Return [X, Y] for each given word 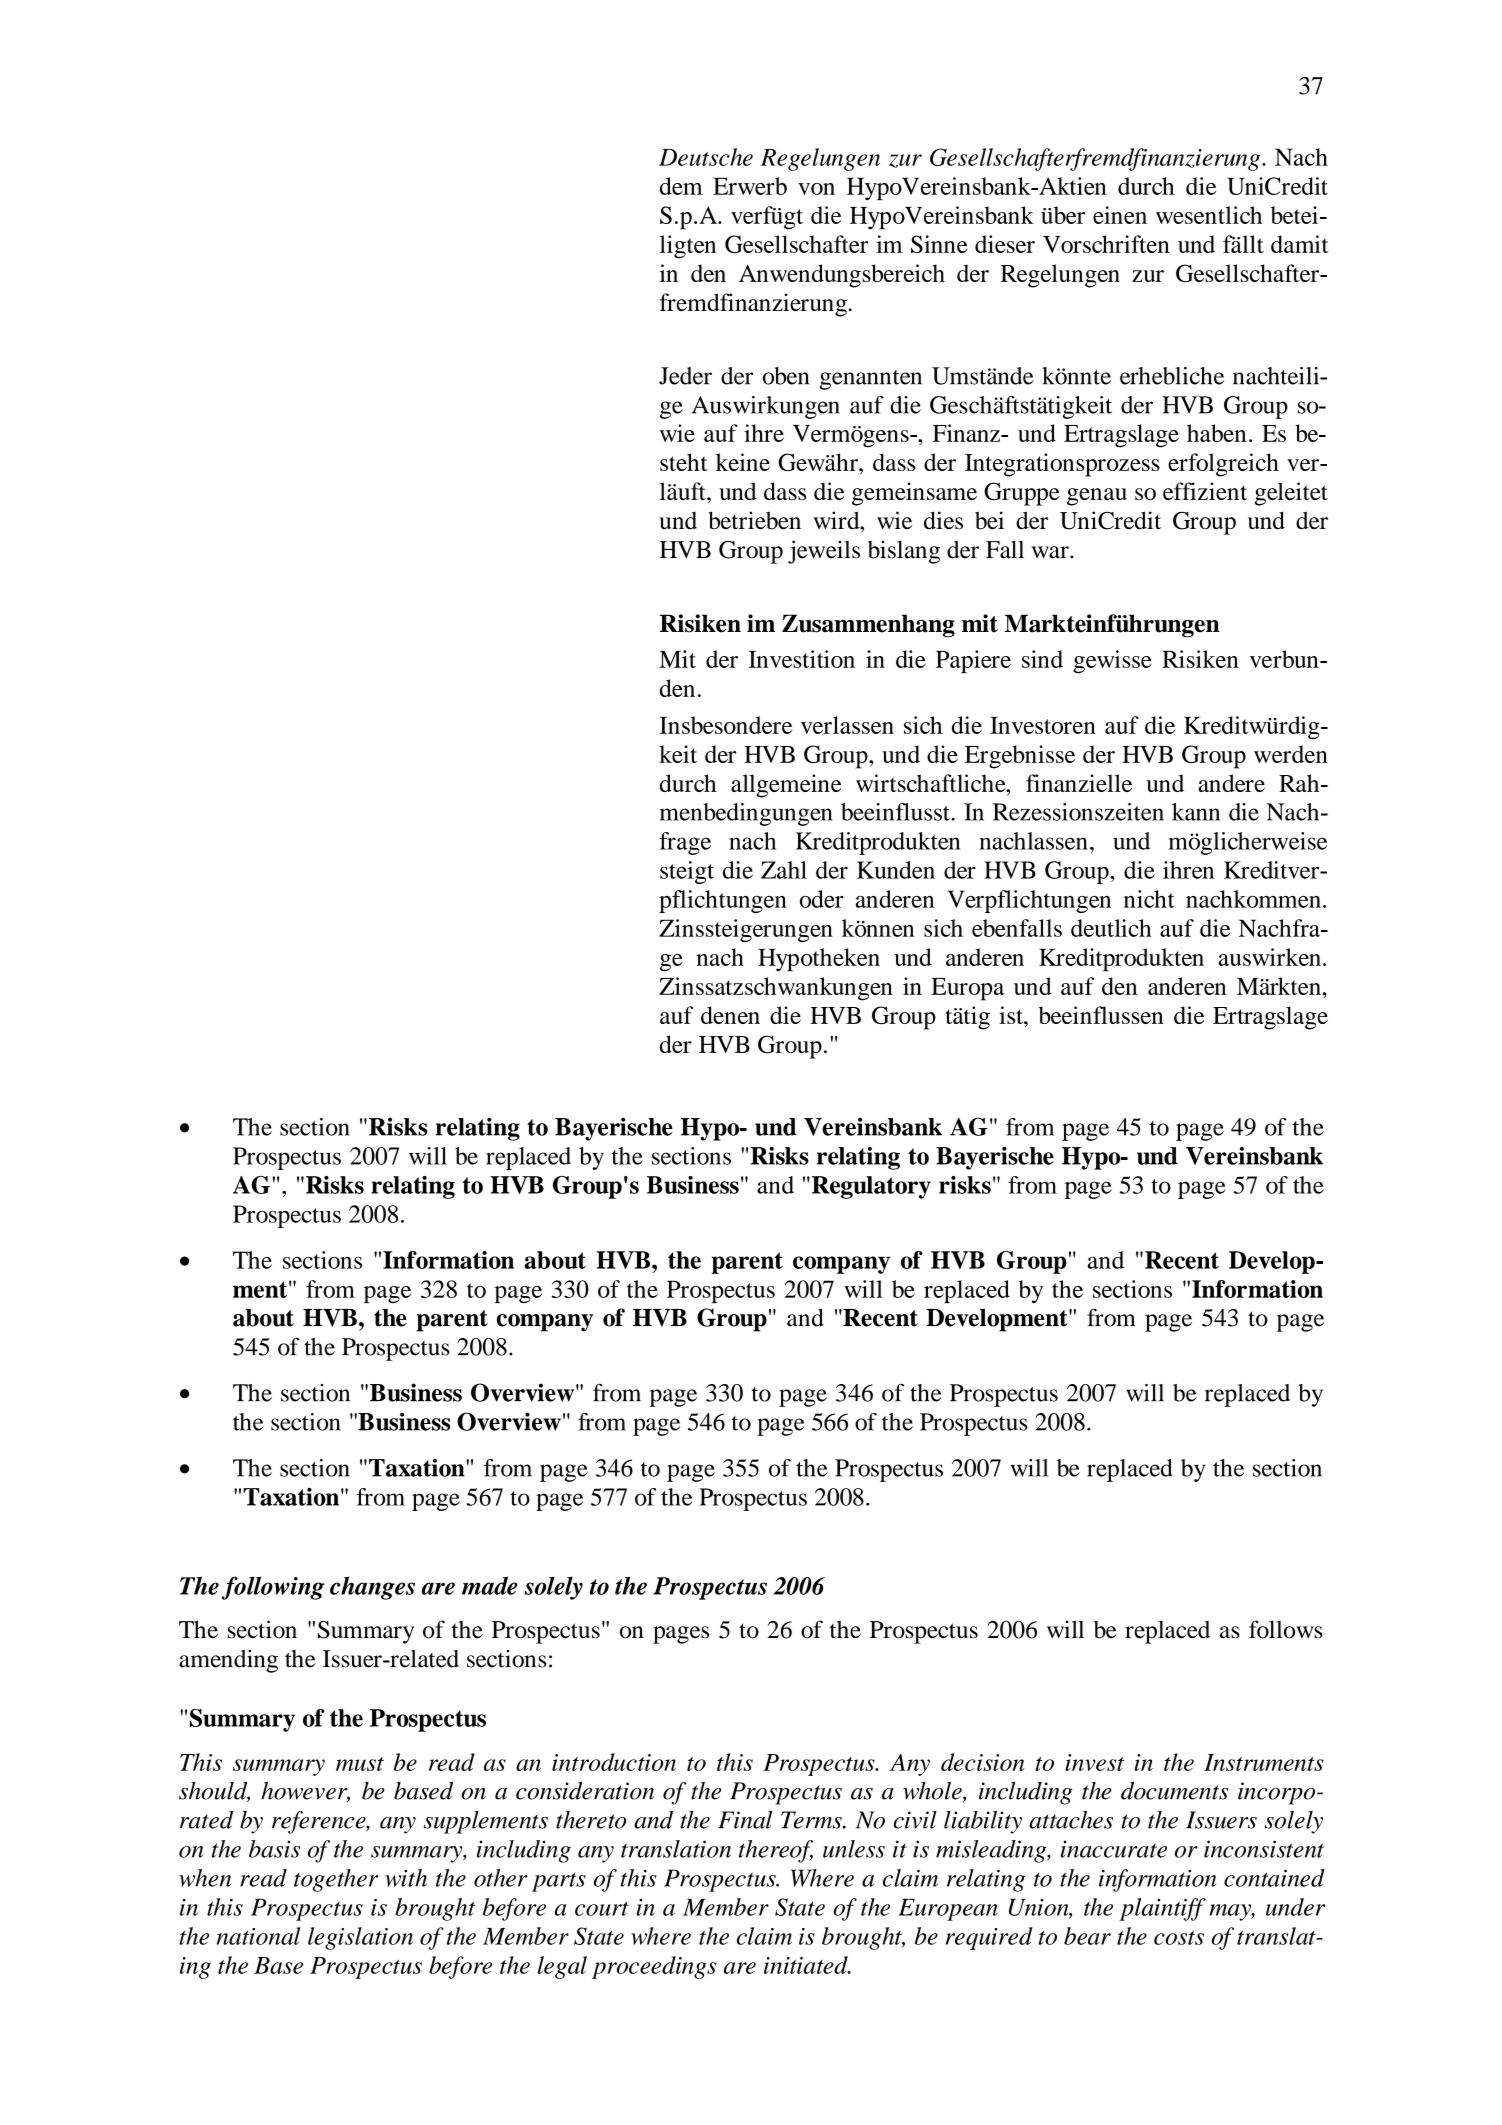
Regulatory [870, 1187]
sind [1042, 659]
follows [1286, 1629]
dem [681, 186]
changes [372, 1588]
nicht [1149, 899]
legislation [360, 1938]
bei [989, 520]
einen [1120, 215]
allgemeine [786, 786]
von [816, 189]
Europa [967, 989]
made [490, 1585]
